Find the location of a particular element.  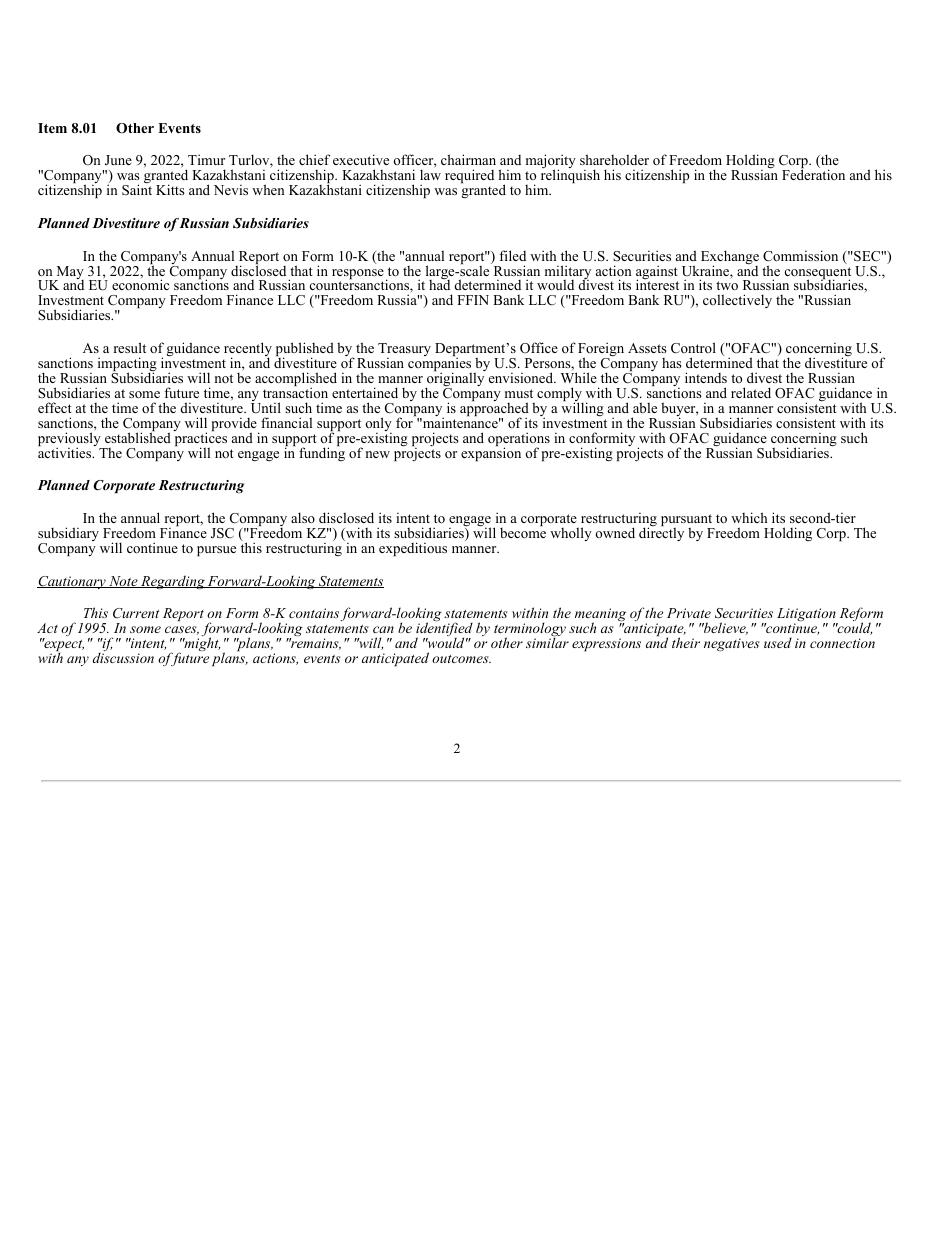

June is located at coordinates (118, 160).
